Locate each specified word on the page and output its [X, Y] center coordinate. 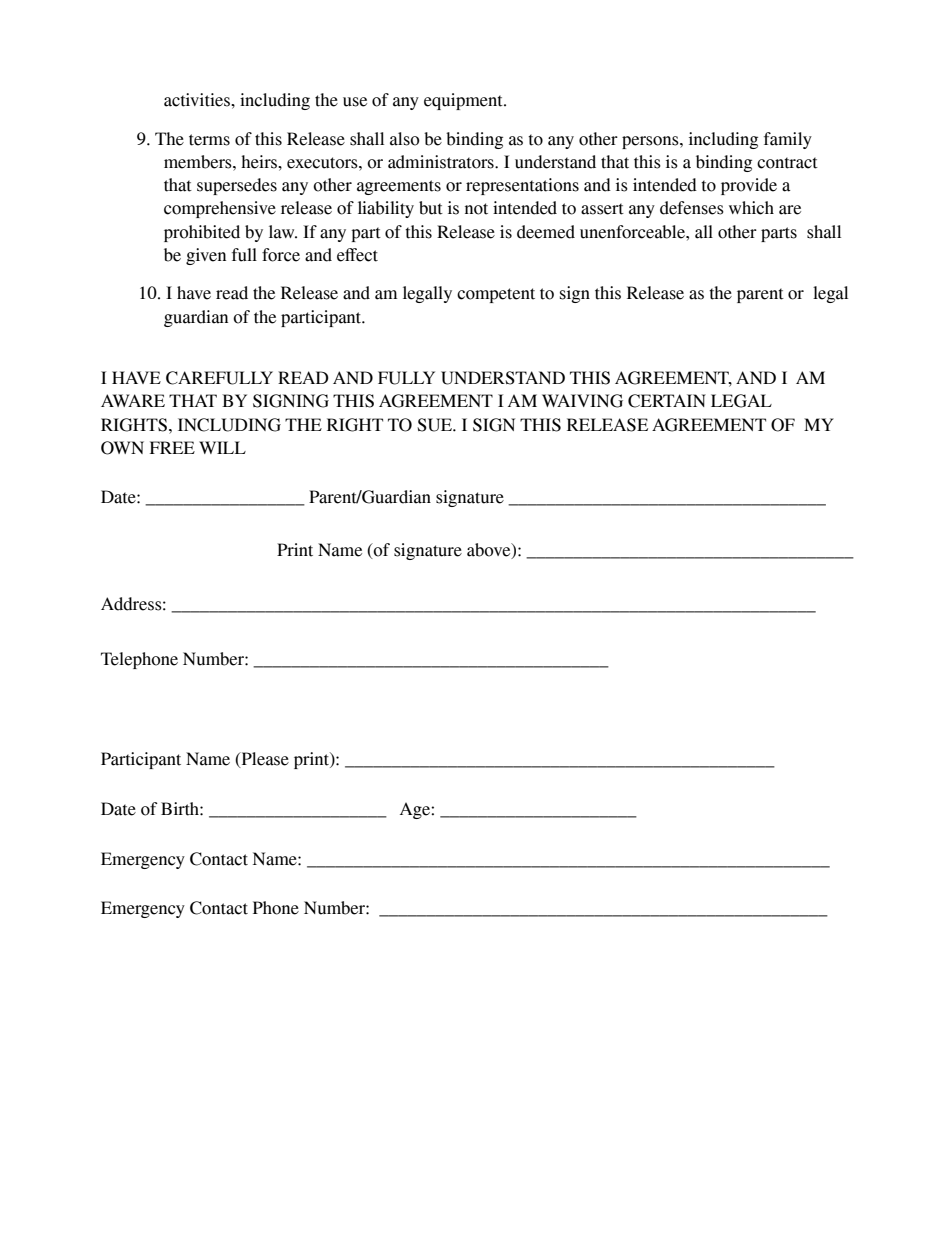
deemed [546, 232]
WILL [222, 447]
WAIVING [582, 401]
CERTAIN [667, 401]
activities [198, 100]
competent [496, 295]
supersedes [237, 186]
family [788, 140]
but [431, 208]
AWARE [133, 400]
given [206, 256]
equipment [464, 101]
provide [749, 186]
